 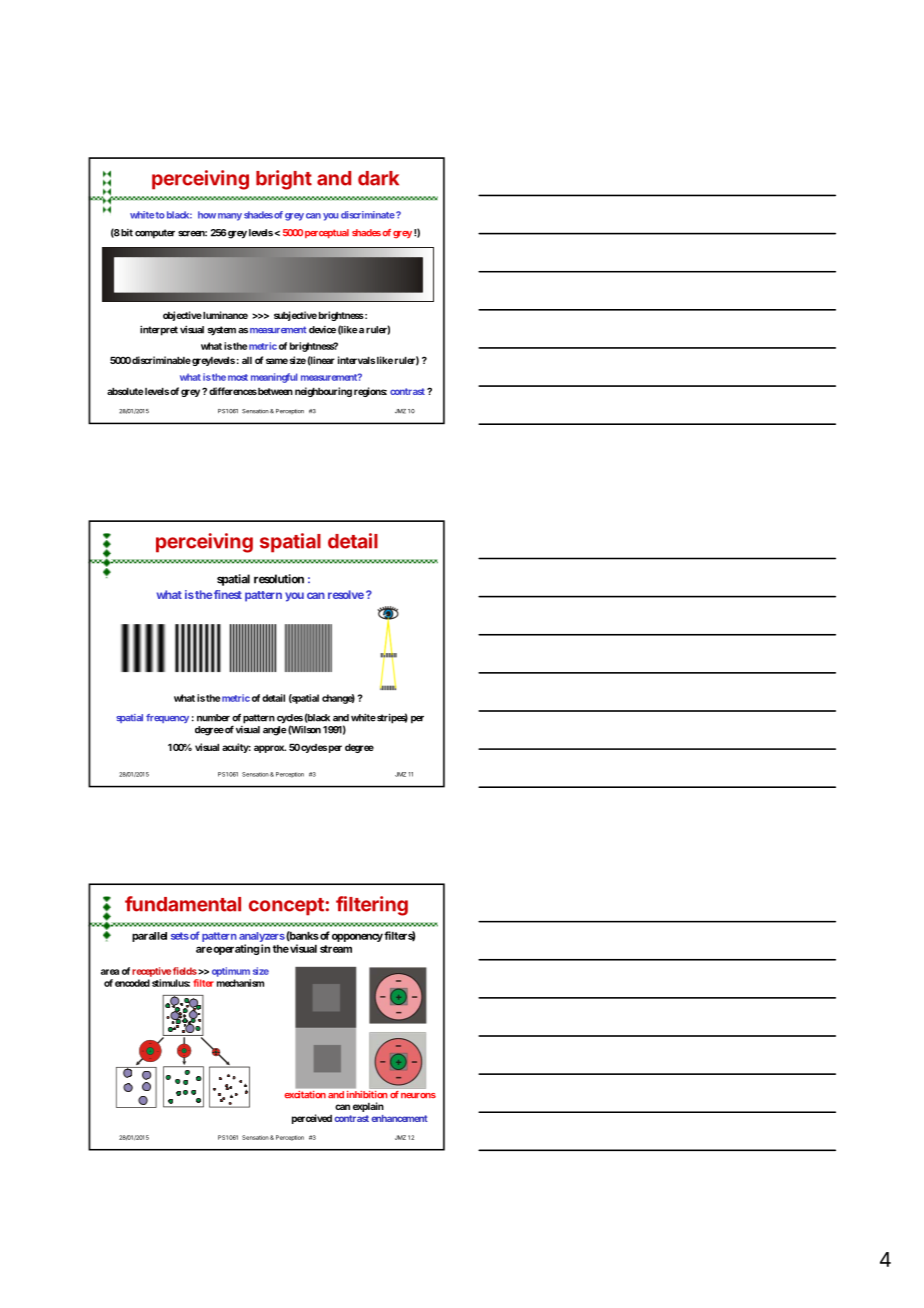 What do you see at coordinates (368, 215) in the screenshot?
I see `discriminate` at bounding box center [368, 215].
